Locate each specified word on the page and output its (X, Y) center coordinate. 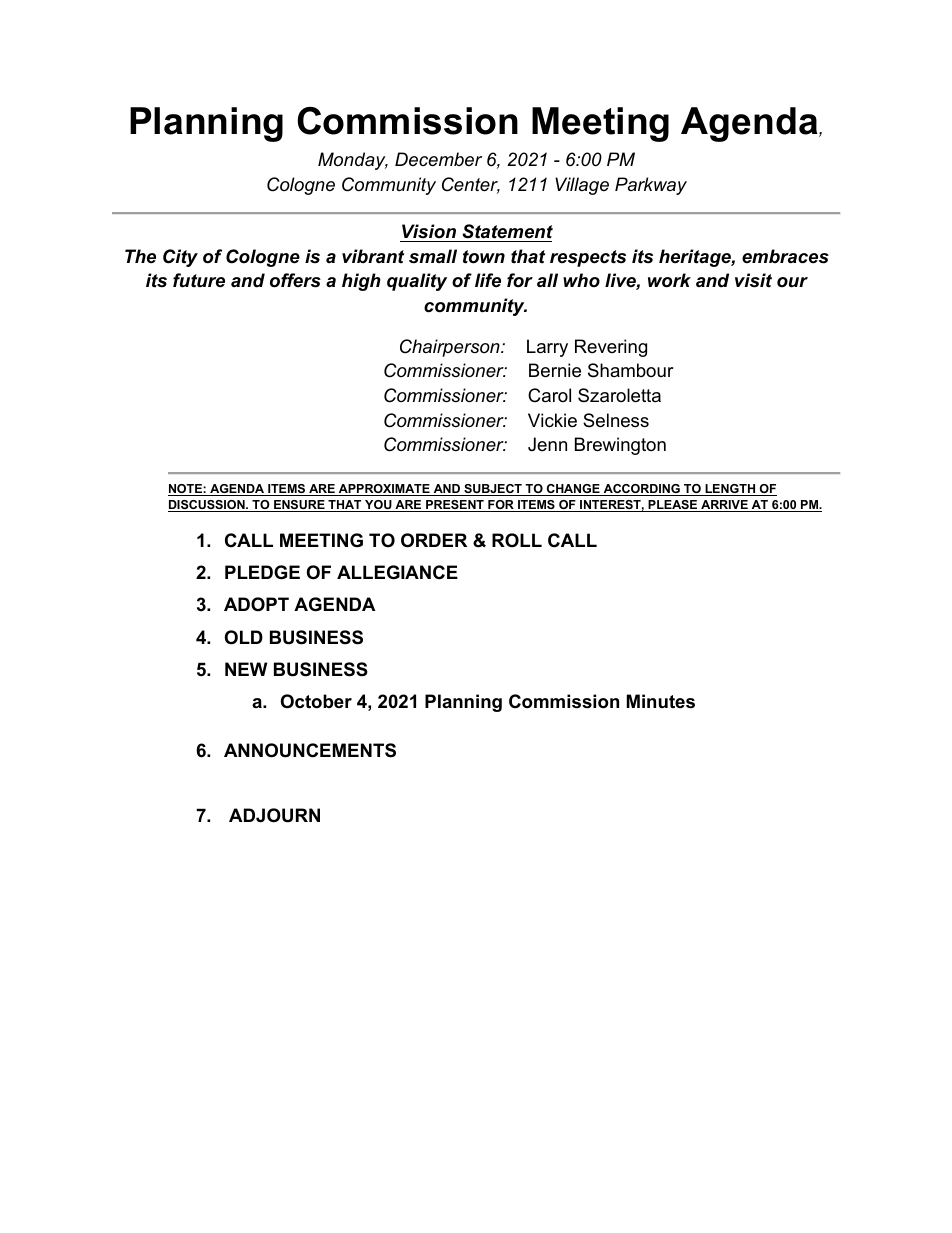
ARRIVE (724, 506)
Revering (611, 348)
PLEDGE (262, 572)
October (316, 701)
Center (471, 185)
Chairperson (451, 348)
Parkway (651, 186)
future (199, 280)
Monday (353, 161)
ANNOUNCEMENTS (310, 750)
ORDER (434, 540)
